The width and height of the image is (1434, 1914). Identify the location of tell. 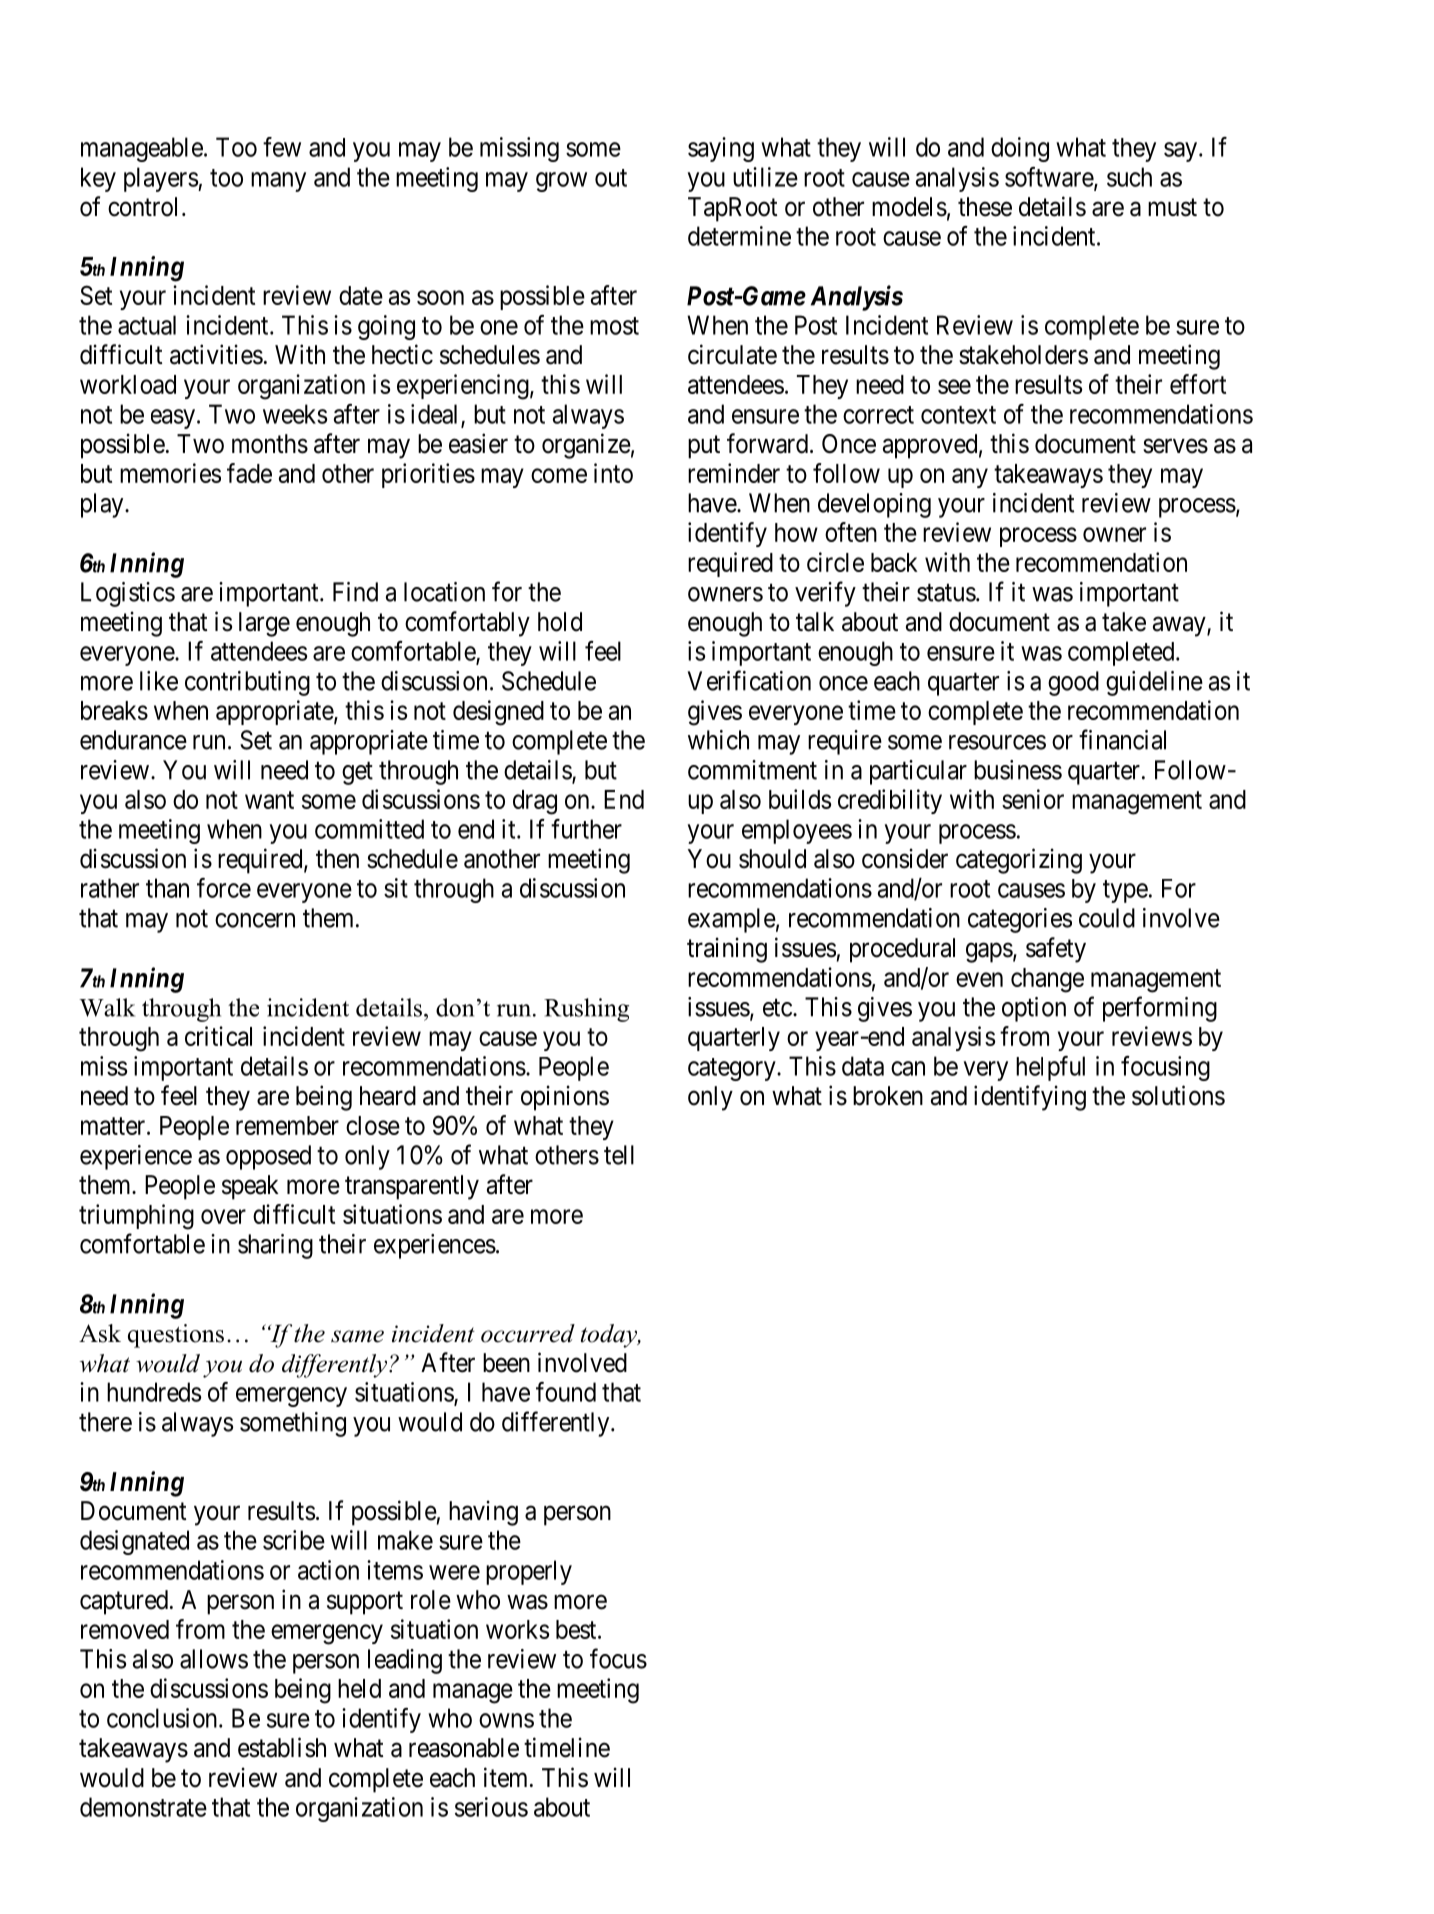
(619, 1155).
